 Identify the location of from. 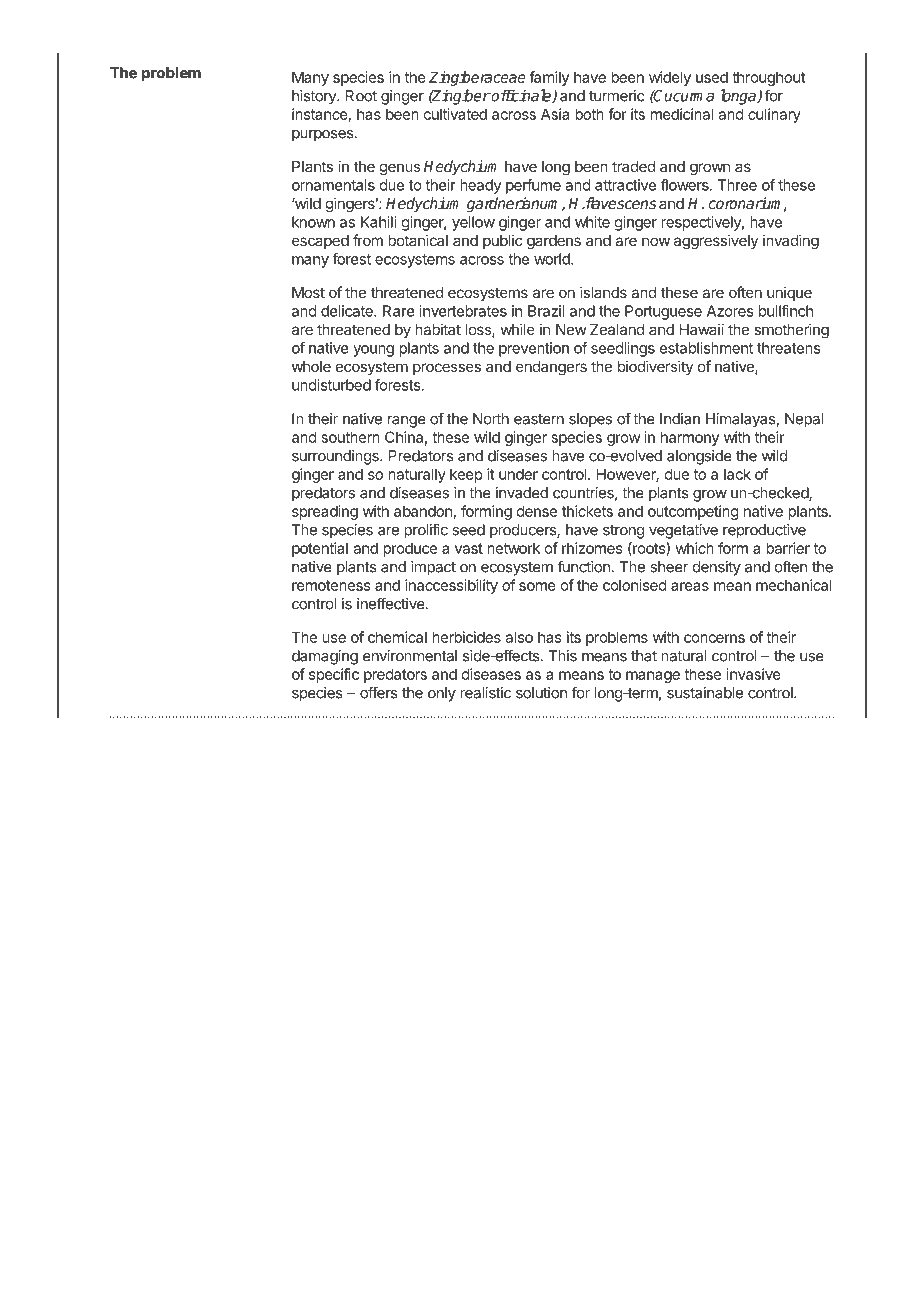
(368, 240).
